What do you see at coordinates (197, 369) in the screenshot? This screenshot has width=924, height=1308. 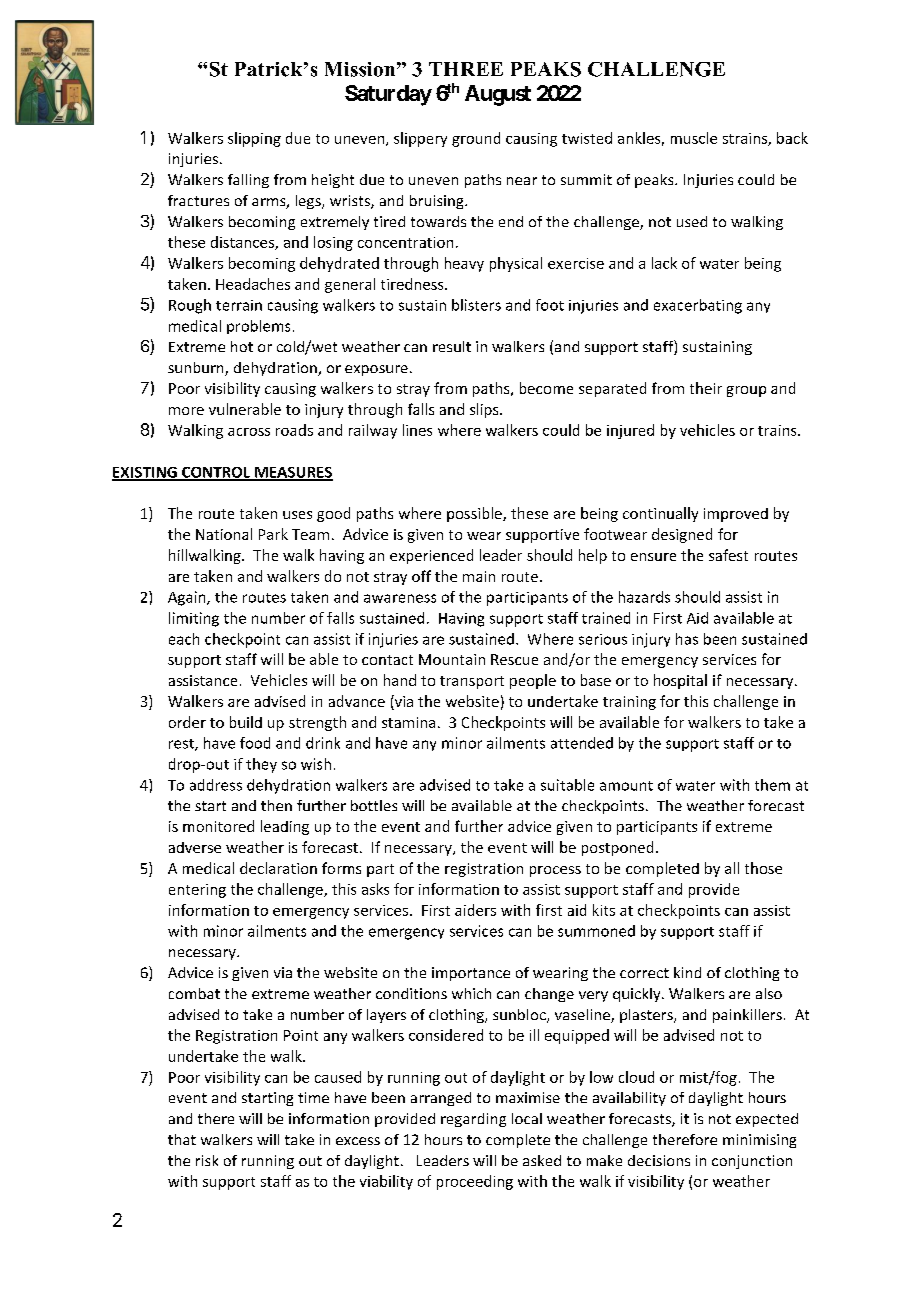 I see `sunburn` at bounding box center [197, 369].
